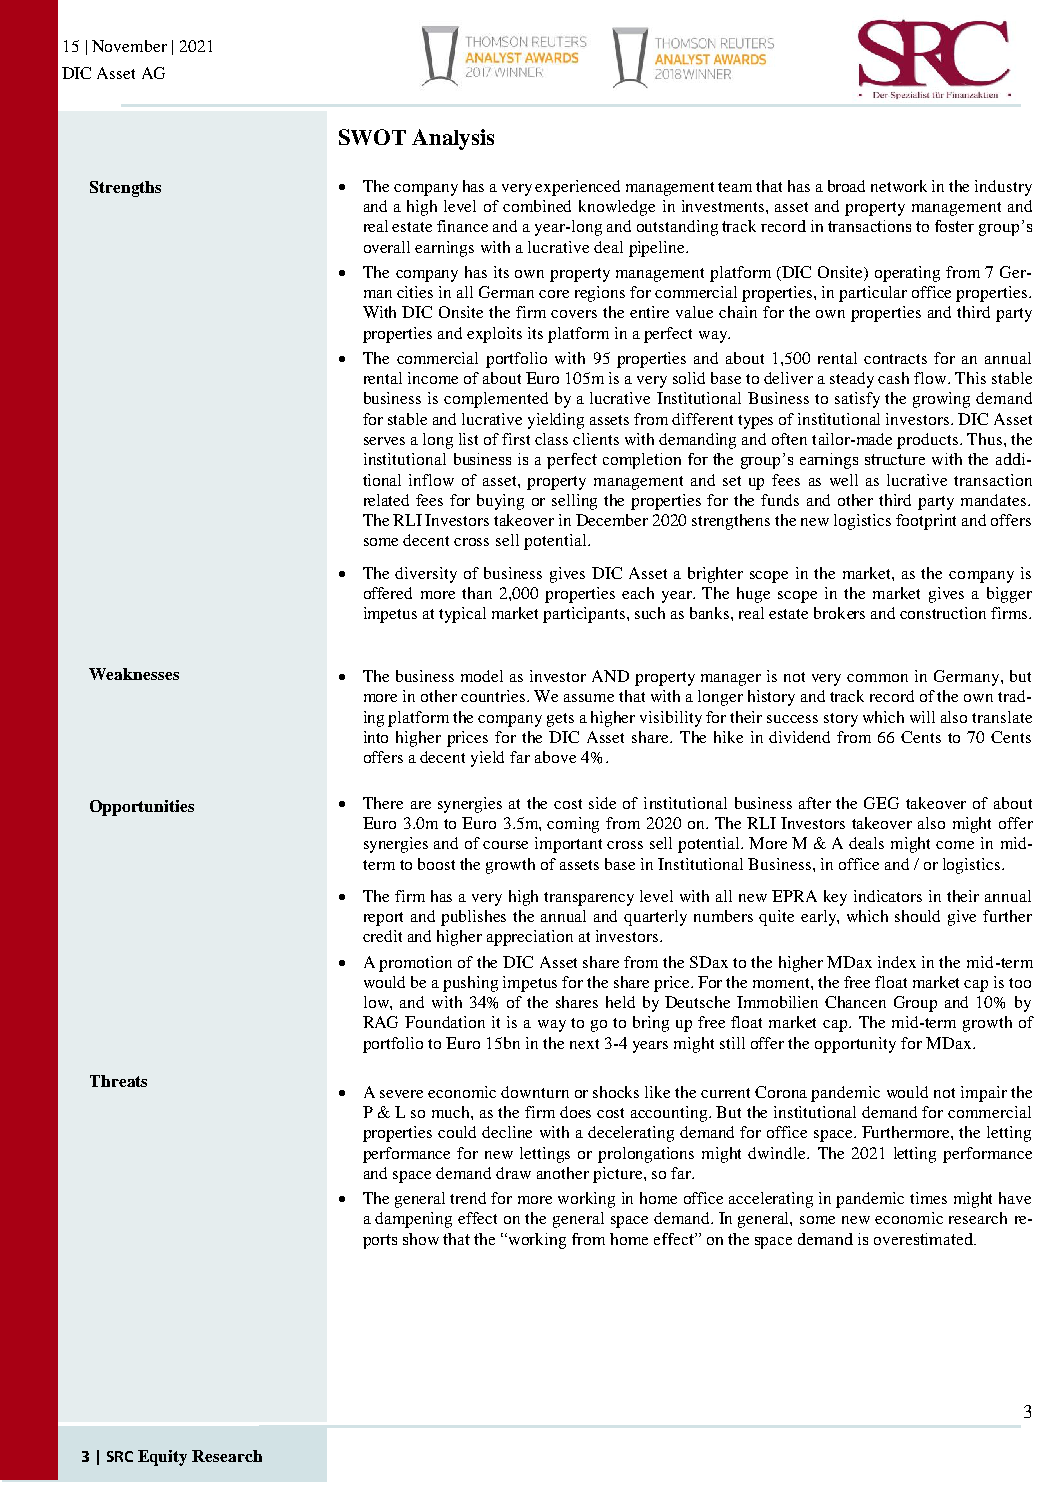 The image size is (1051, 1486). Describe the element at coordinates (897, 962) in the screenshot. I see `index` at that location.
